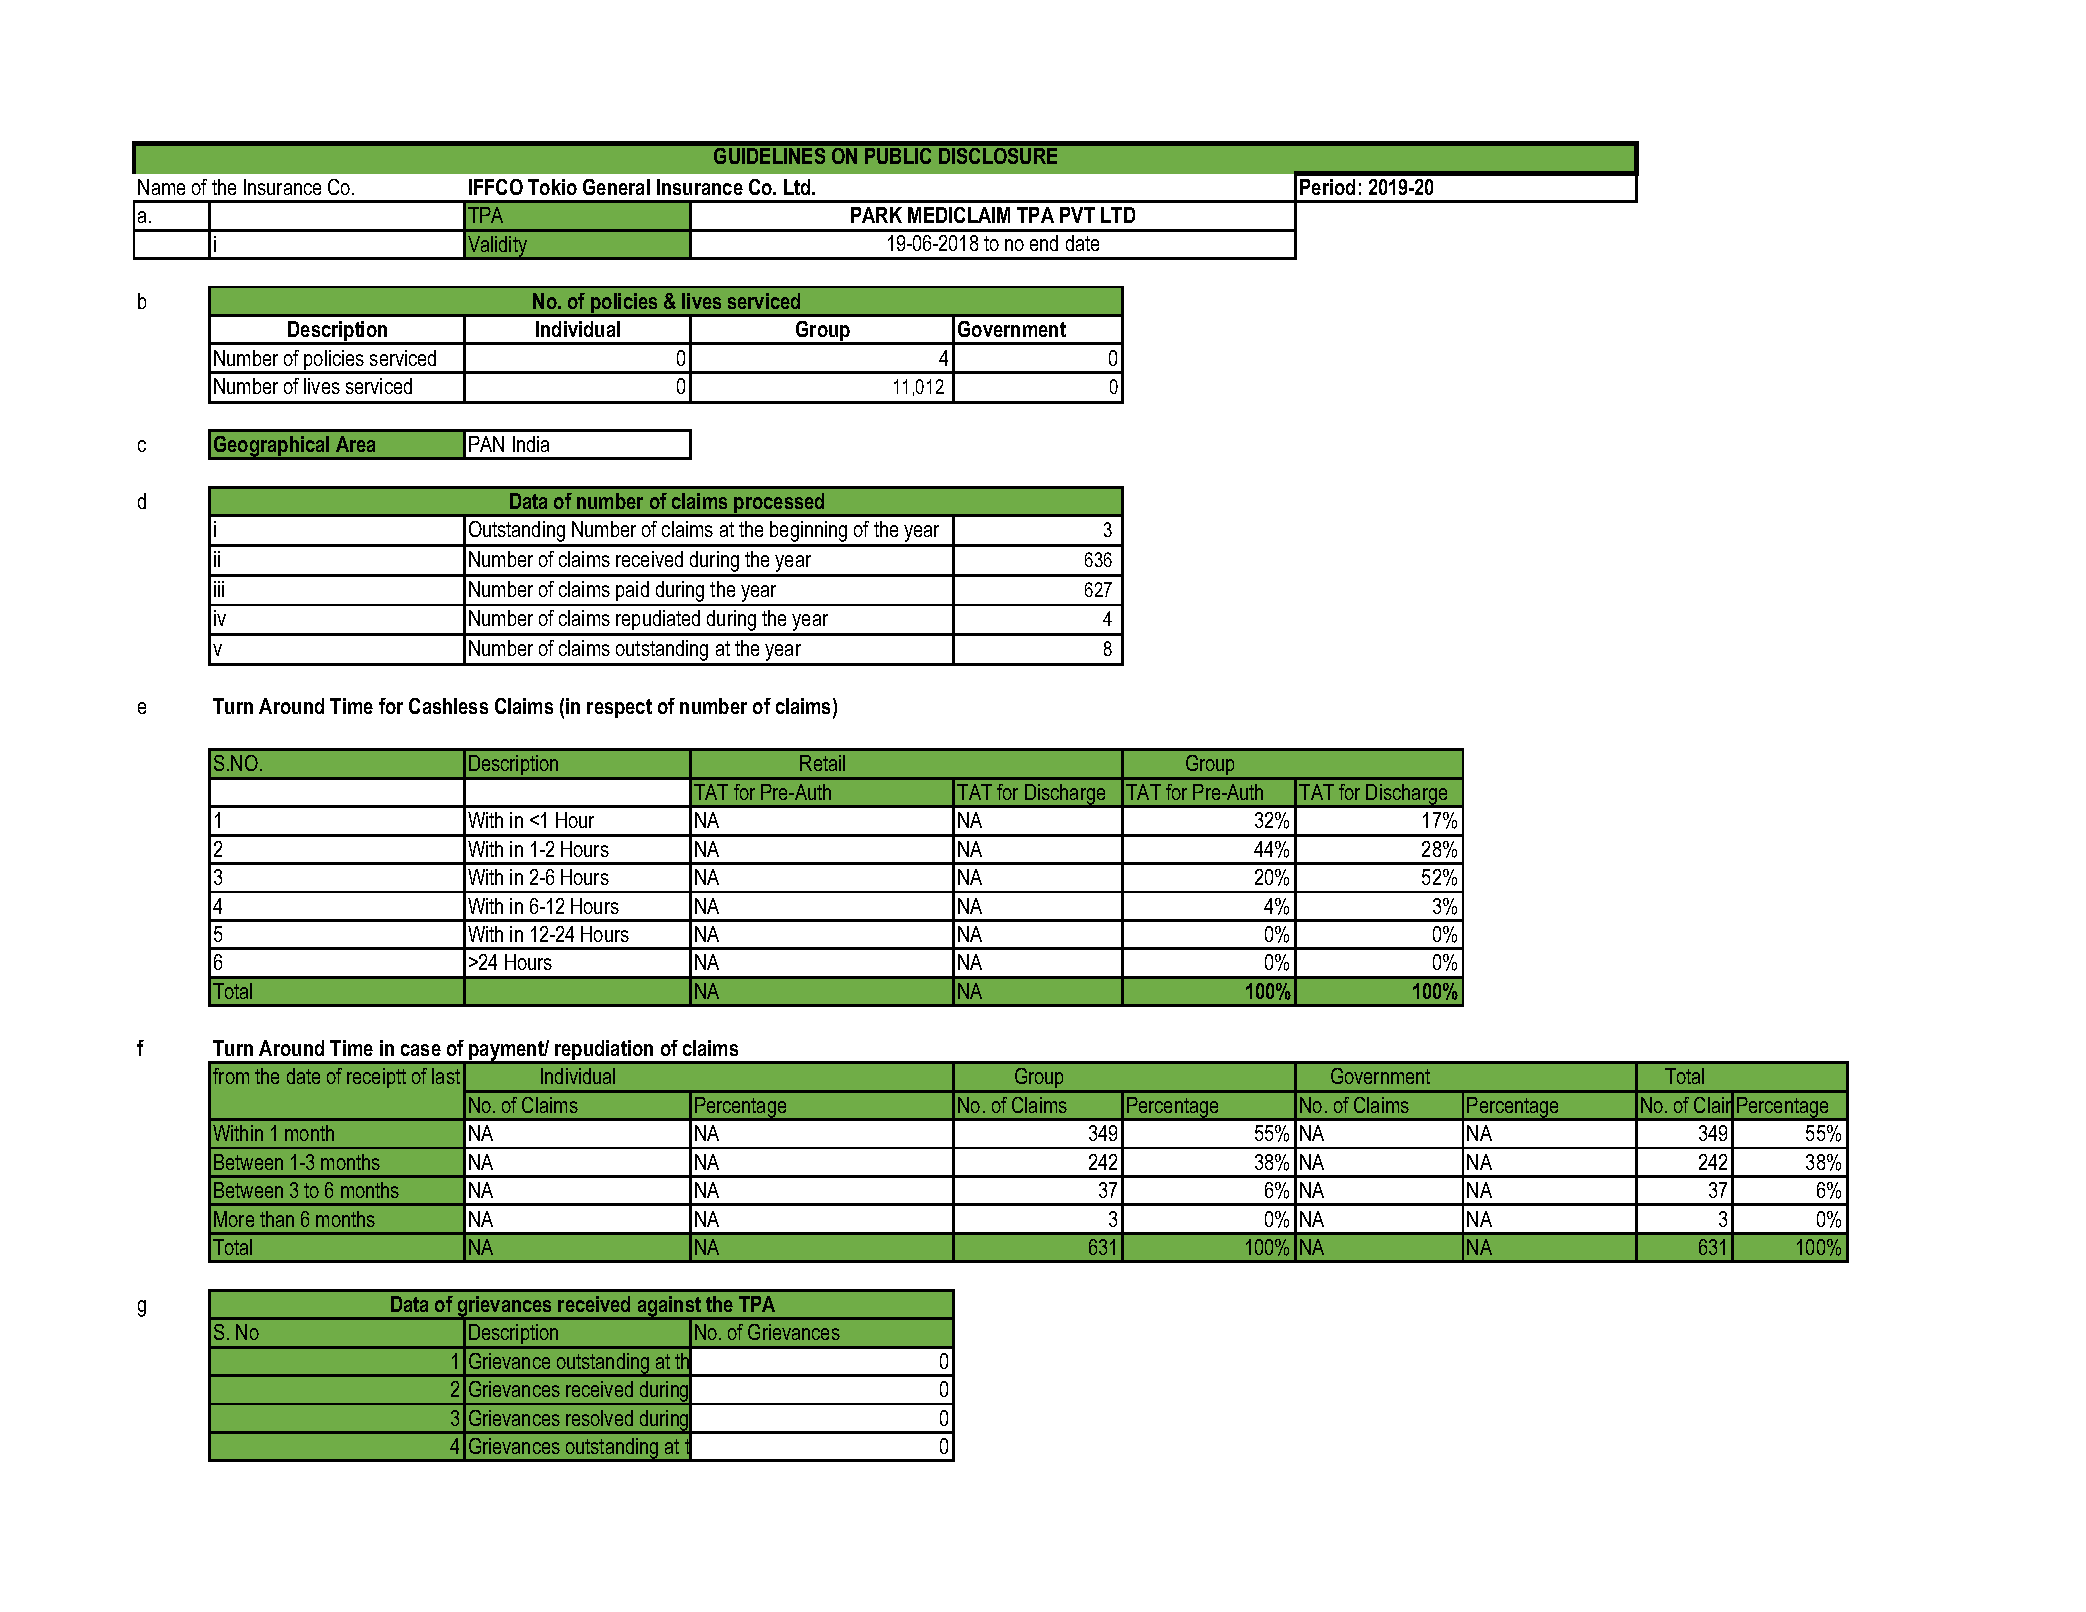  I want to click on More, so click(234, 1219).
